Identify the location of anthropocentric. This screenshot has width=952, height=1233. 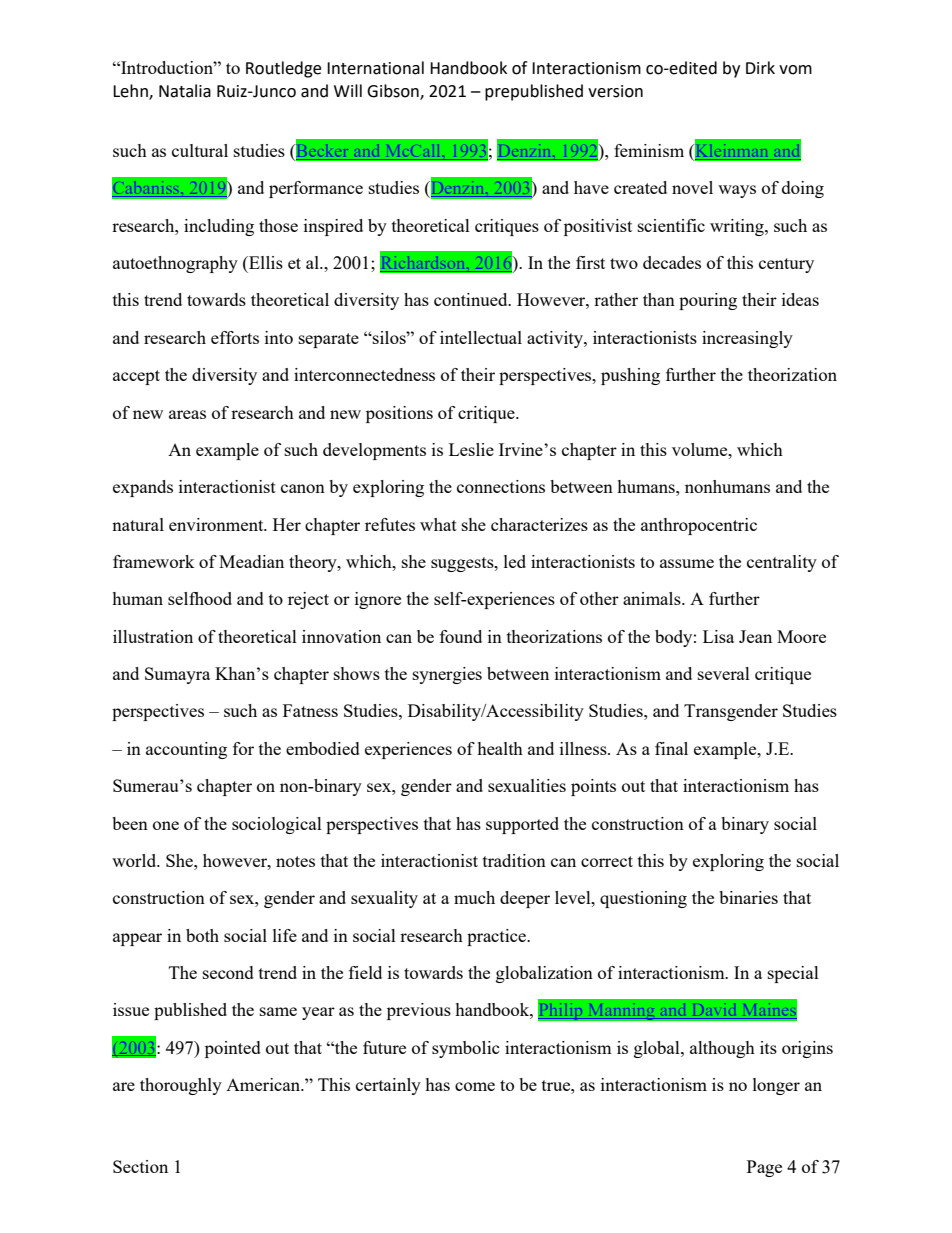
(699, 526).
